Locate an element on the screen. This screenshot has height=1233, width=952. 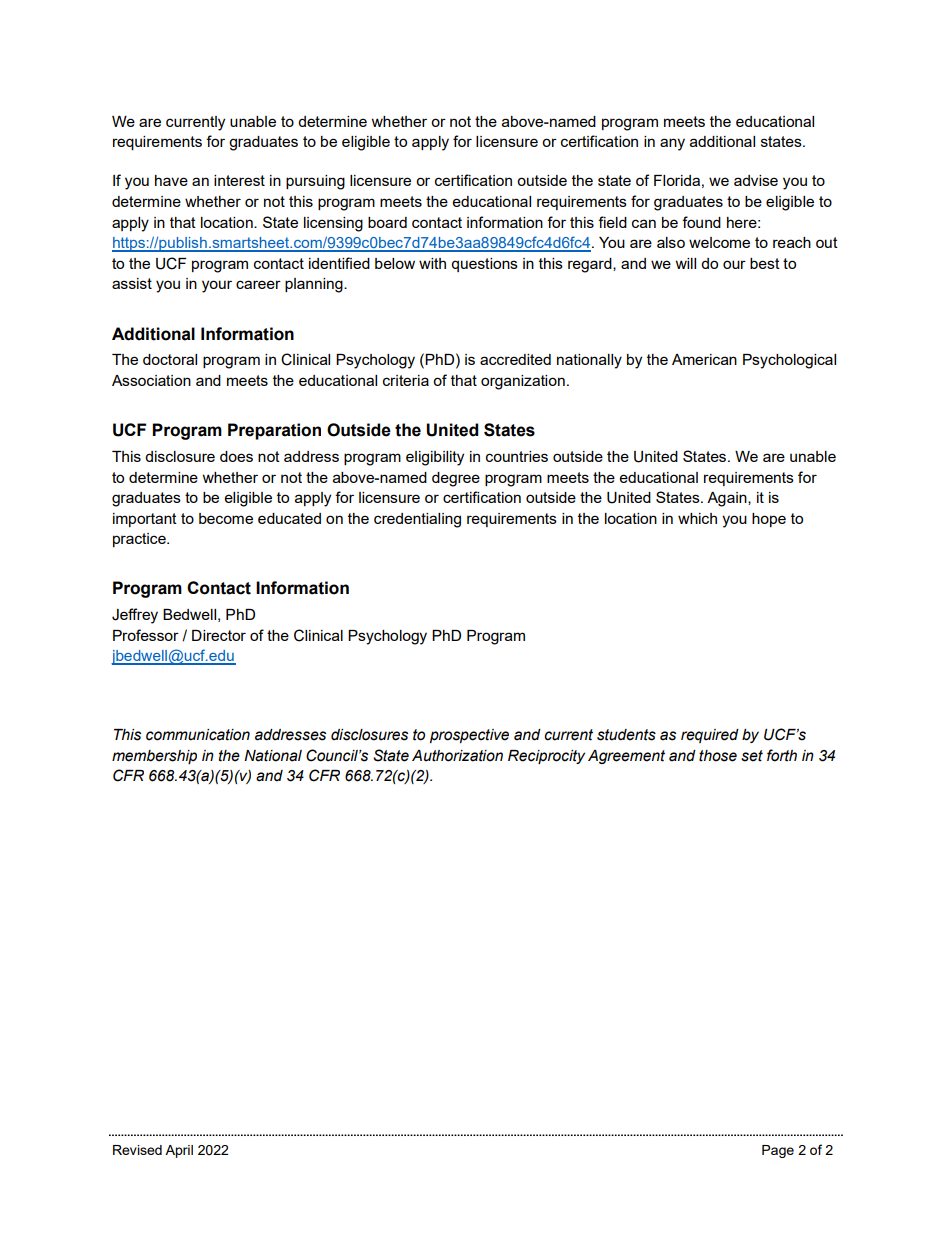
membership is located at coordinates (154, 757).
